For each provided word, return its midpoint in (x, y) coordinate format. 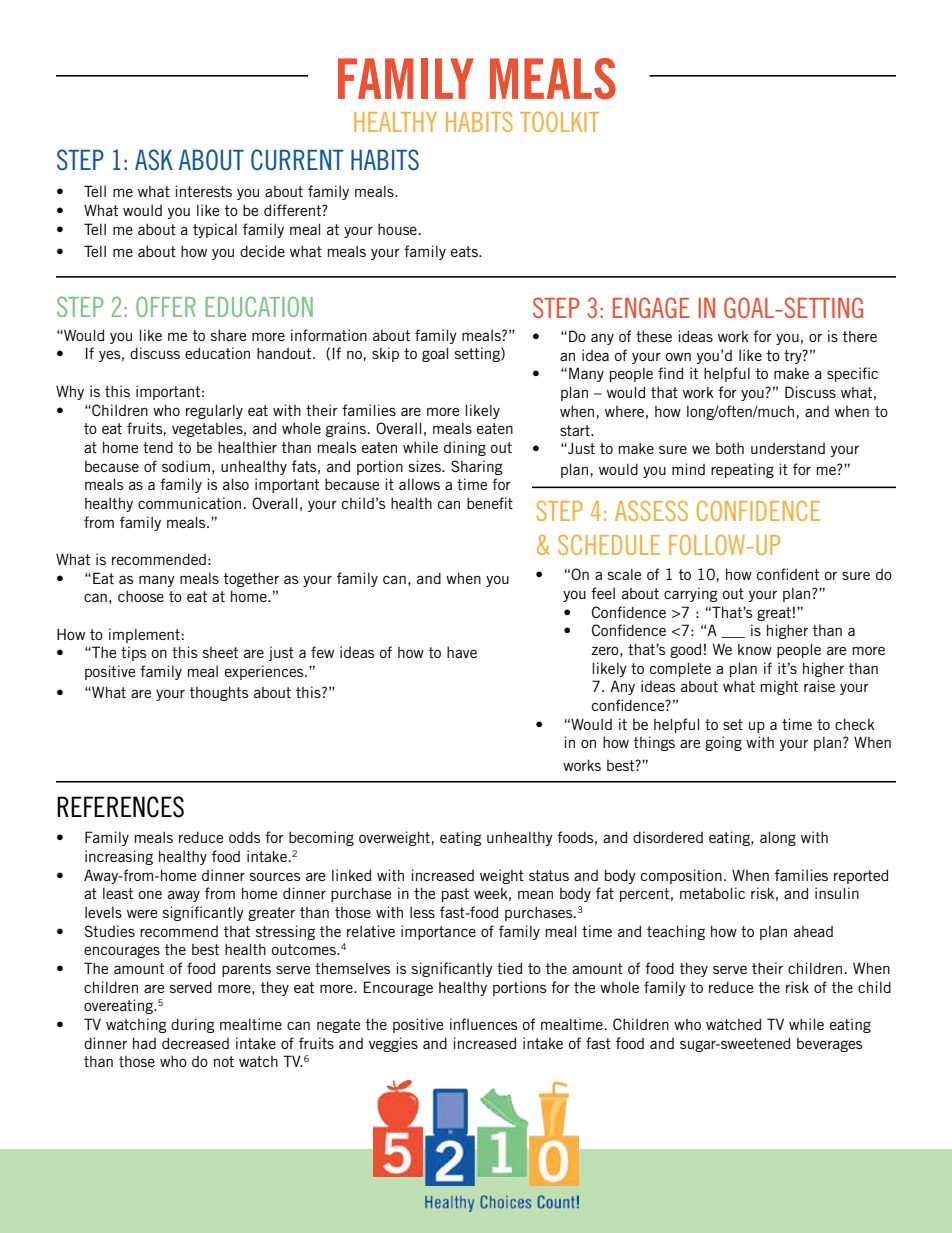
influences (483, 1024)
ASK (154, 159)
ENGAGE (651, 307)
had (144, 1043)
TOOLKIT (559, 122)
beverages (829, 1045)
